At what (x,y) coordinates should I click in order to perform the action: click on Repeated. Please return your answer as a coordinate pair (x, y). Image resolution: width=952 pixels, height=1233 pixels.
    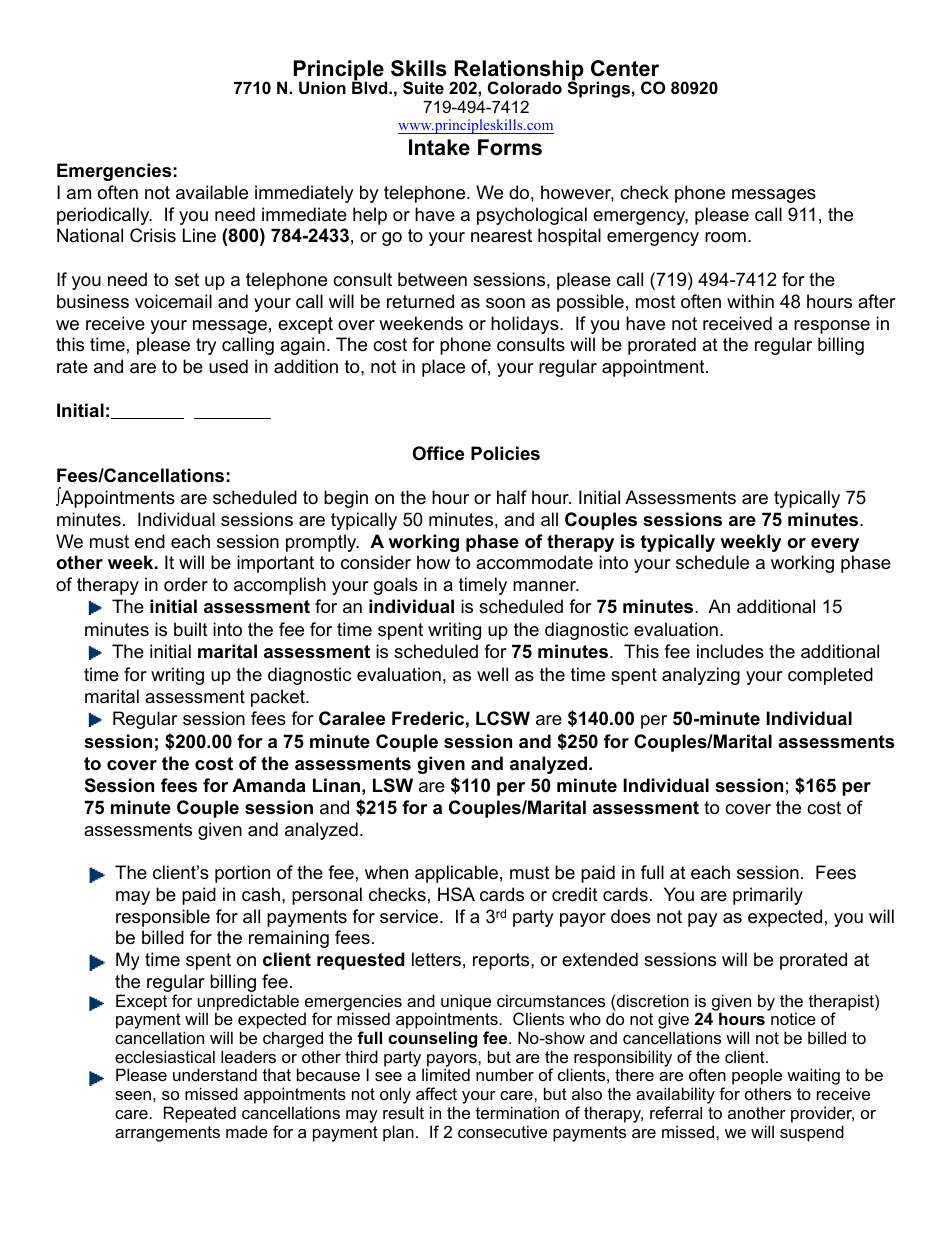
    Looking at the image, I should click on (200, 1114).
